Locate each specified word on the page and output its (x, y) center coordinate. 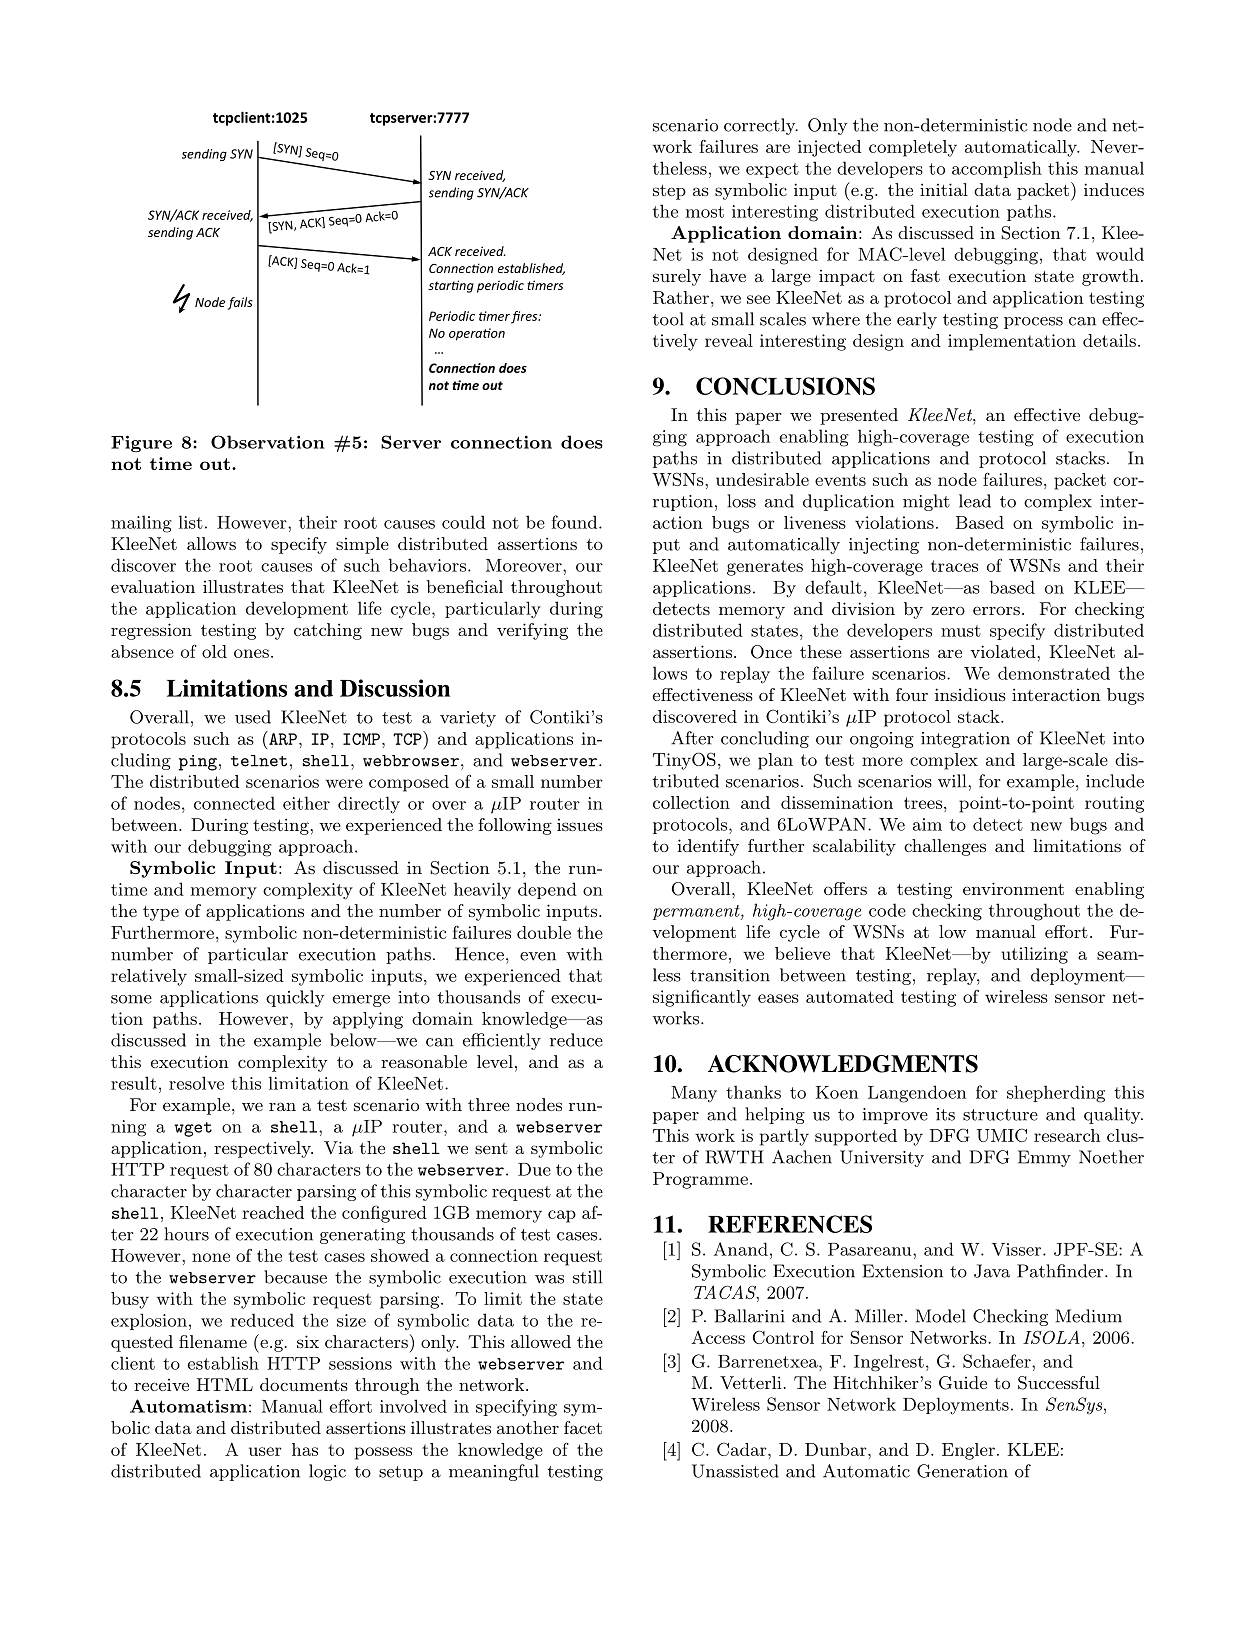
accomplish (997, 169)
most (705, 212)
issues (580, 825)
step (669, 192)
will (953, 781)
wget (193, 1129)
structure (1000, 1115)
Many (694, 1094)
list (191, 522)
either (306, 803)
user (265, 1451)
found (574, 522)
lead (975, 501)
